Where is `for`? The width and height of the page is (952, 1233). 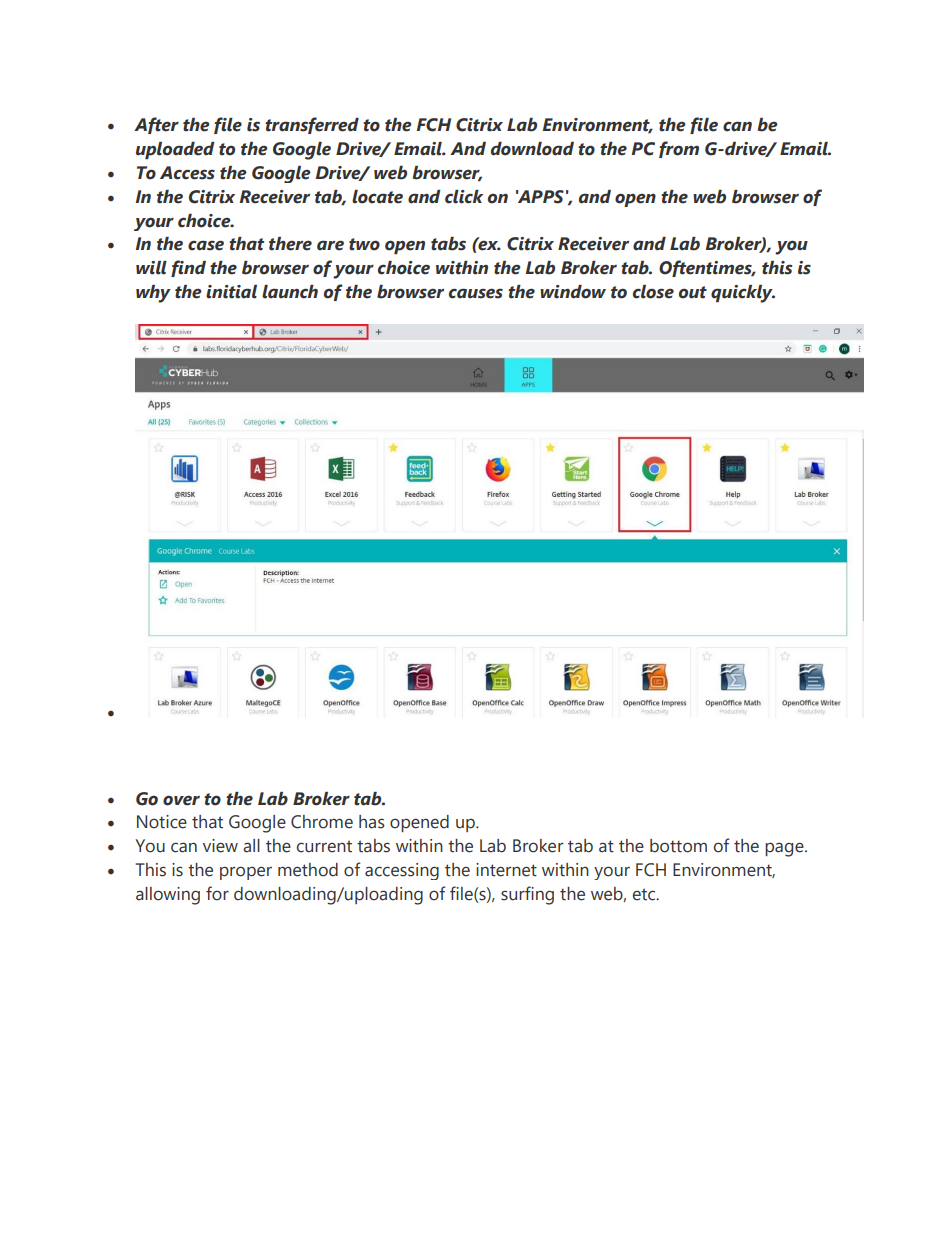
for is located at coordinates (217, 893).
